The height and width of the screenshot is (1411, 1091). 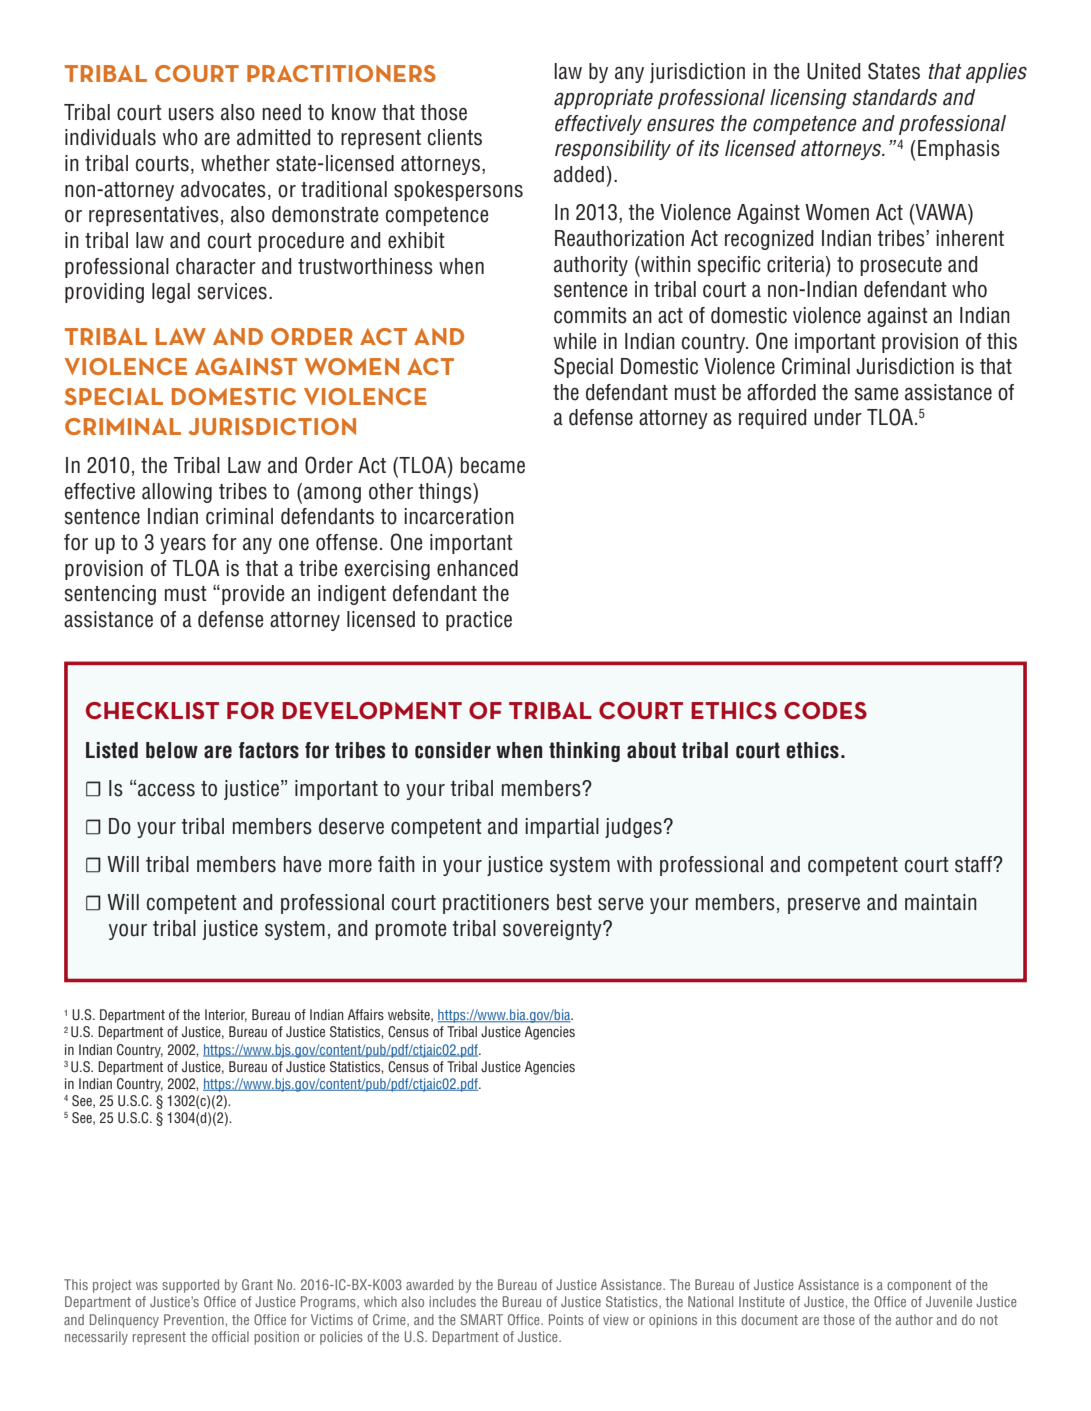 I want to click on CHECKLIST, so click(x=152, y=710).
